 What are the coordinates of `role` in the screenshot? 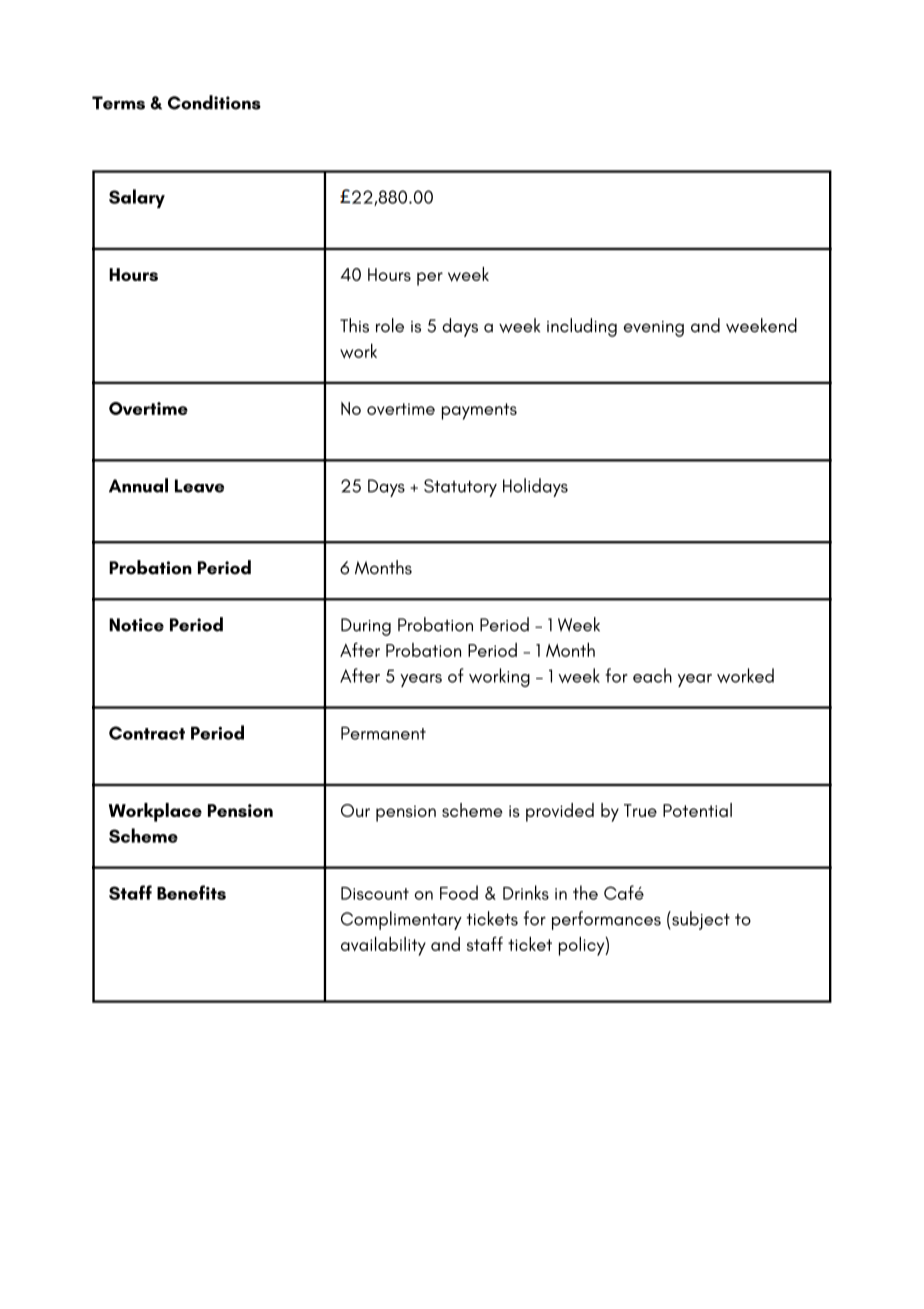 It's located at (390, 325).
